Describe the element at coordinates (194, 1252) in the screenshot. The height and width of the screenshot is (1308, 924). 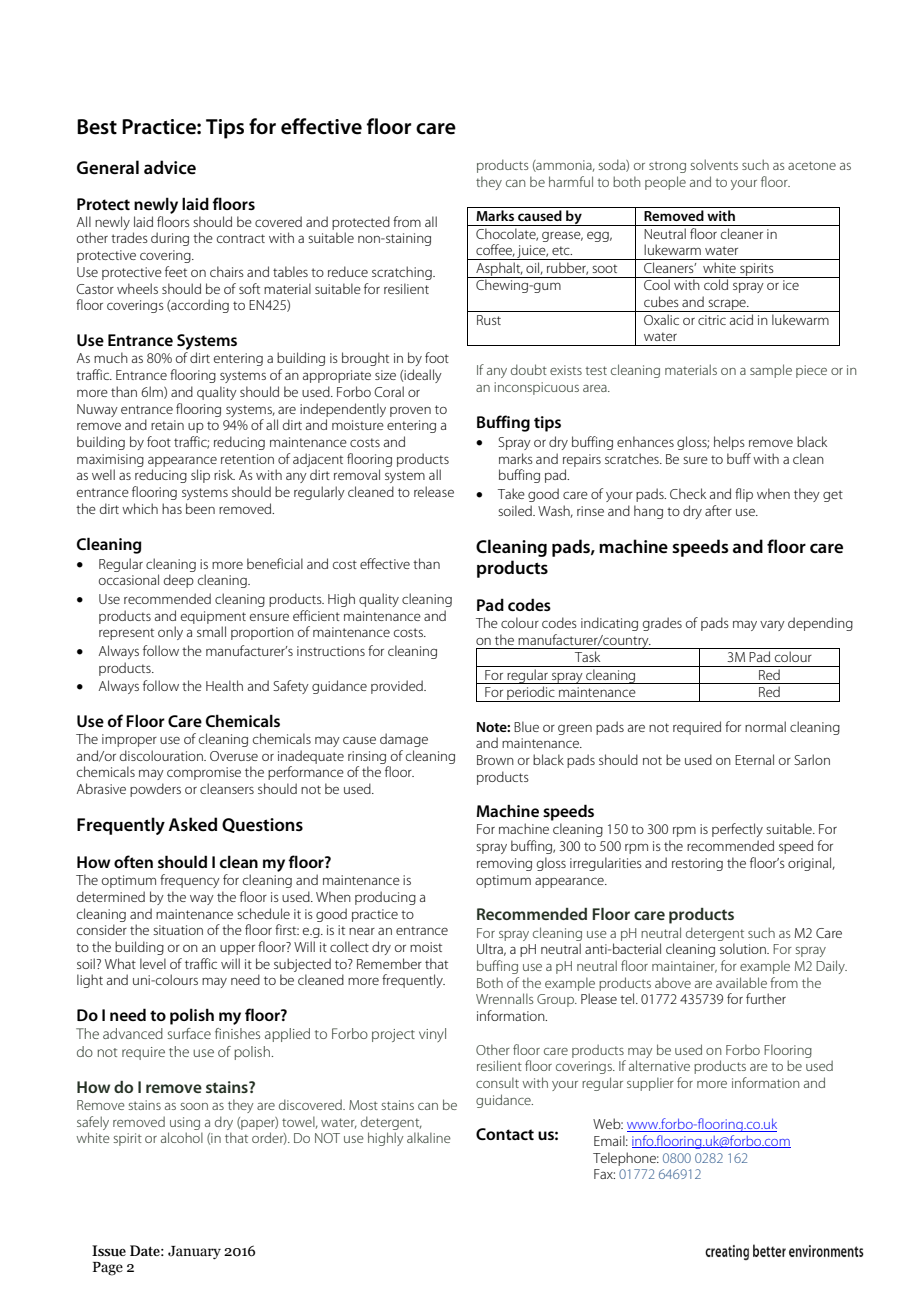
I see `January` at that location.
